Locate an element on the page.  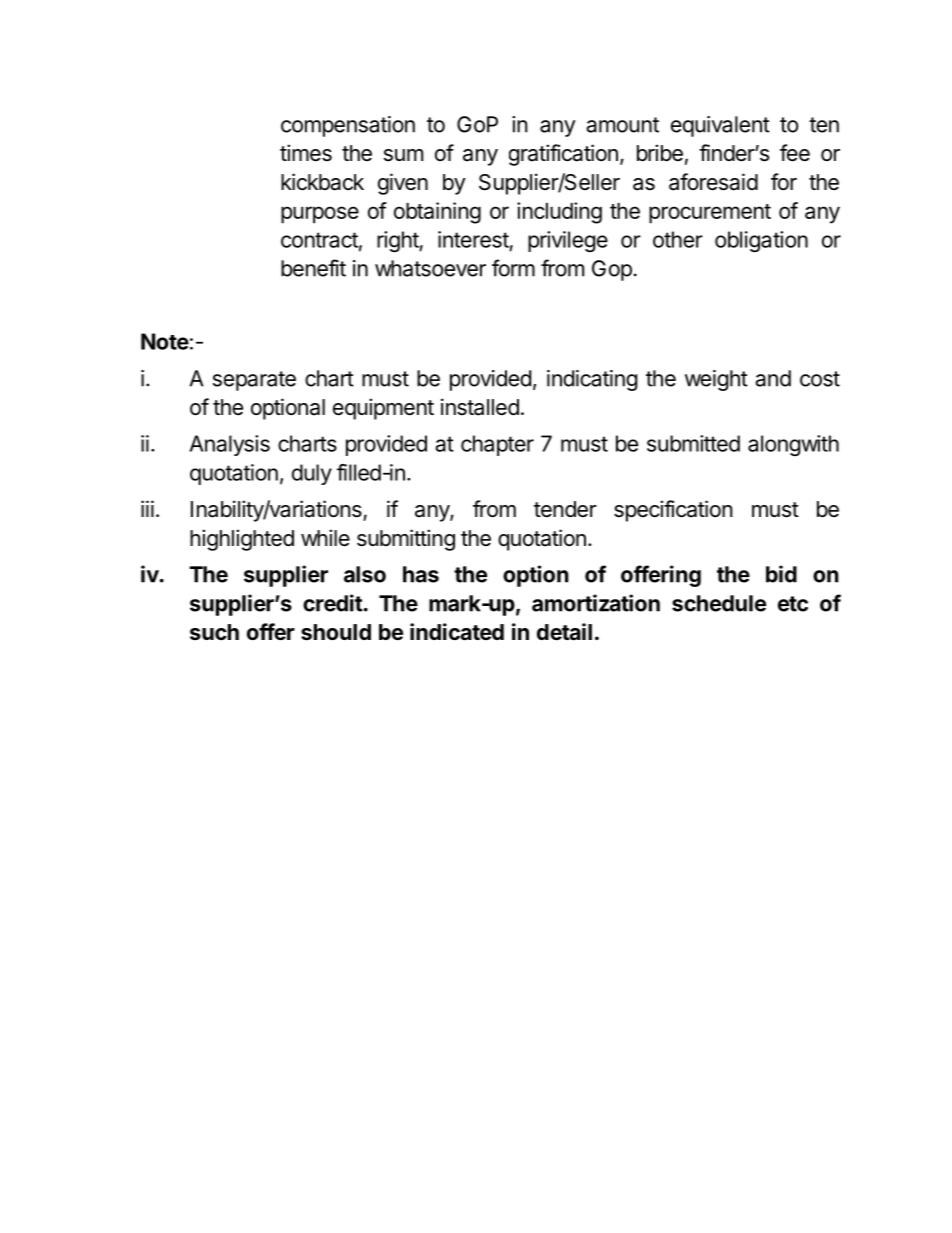
obligation is located at coordinates (761, 241).
